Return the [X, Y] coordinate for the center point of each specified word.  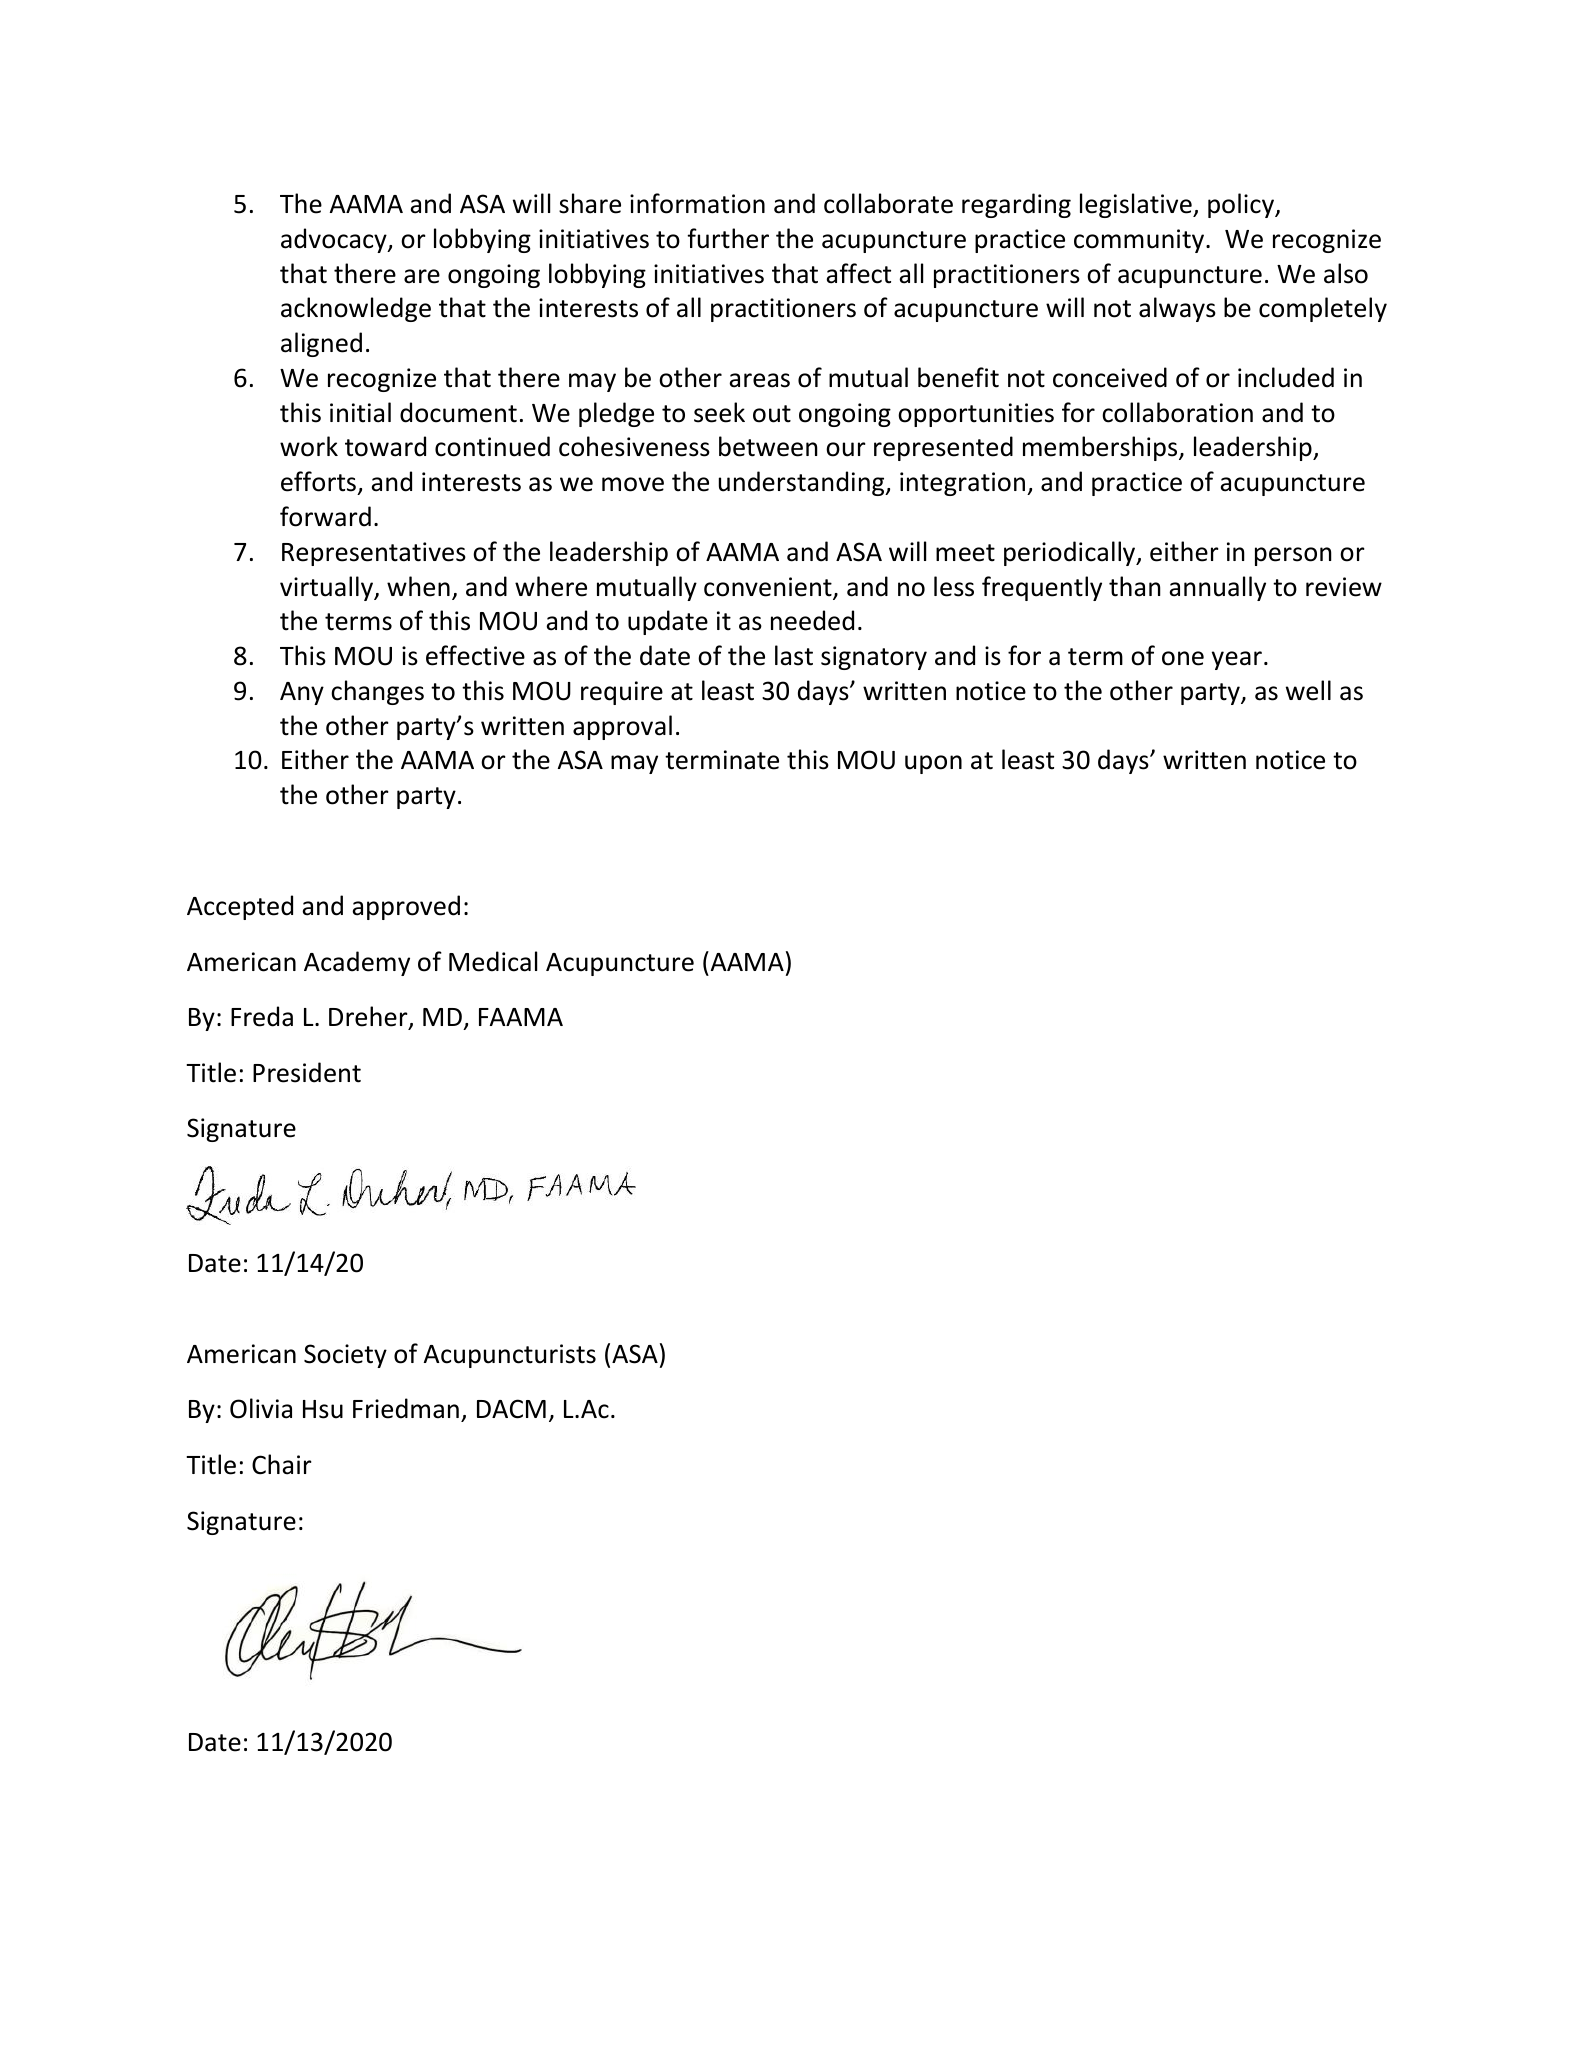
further [728, 238]
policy [1242, 205]
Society [345, 1356]
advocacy [335, 240]
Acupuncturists [510, 1356]
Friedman [406, 1408]
